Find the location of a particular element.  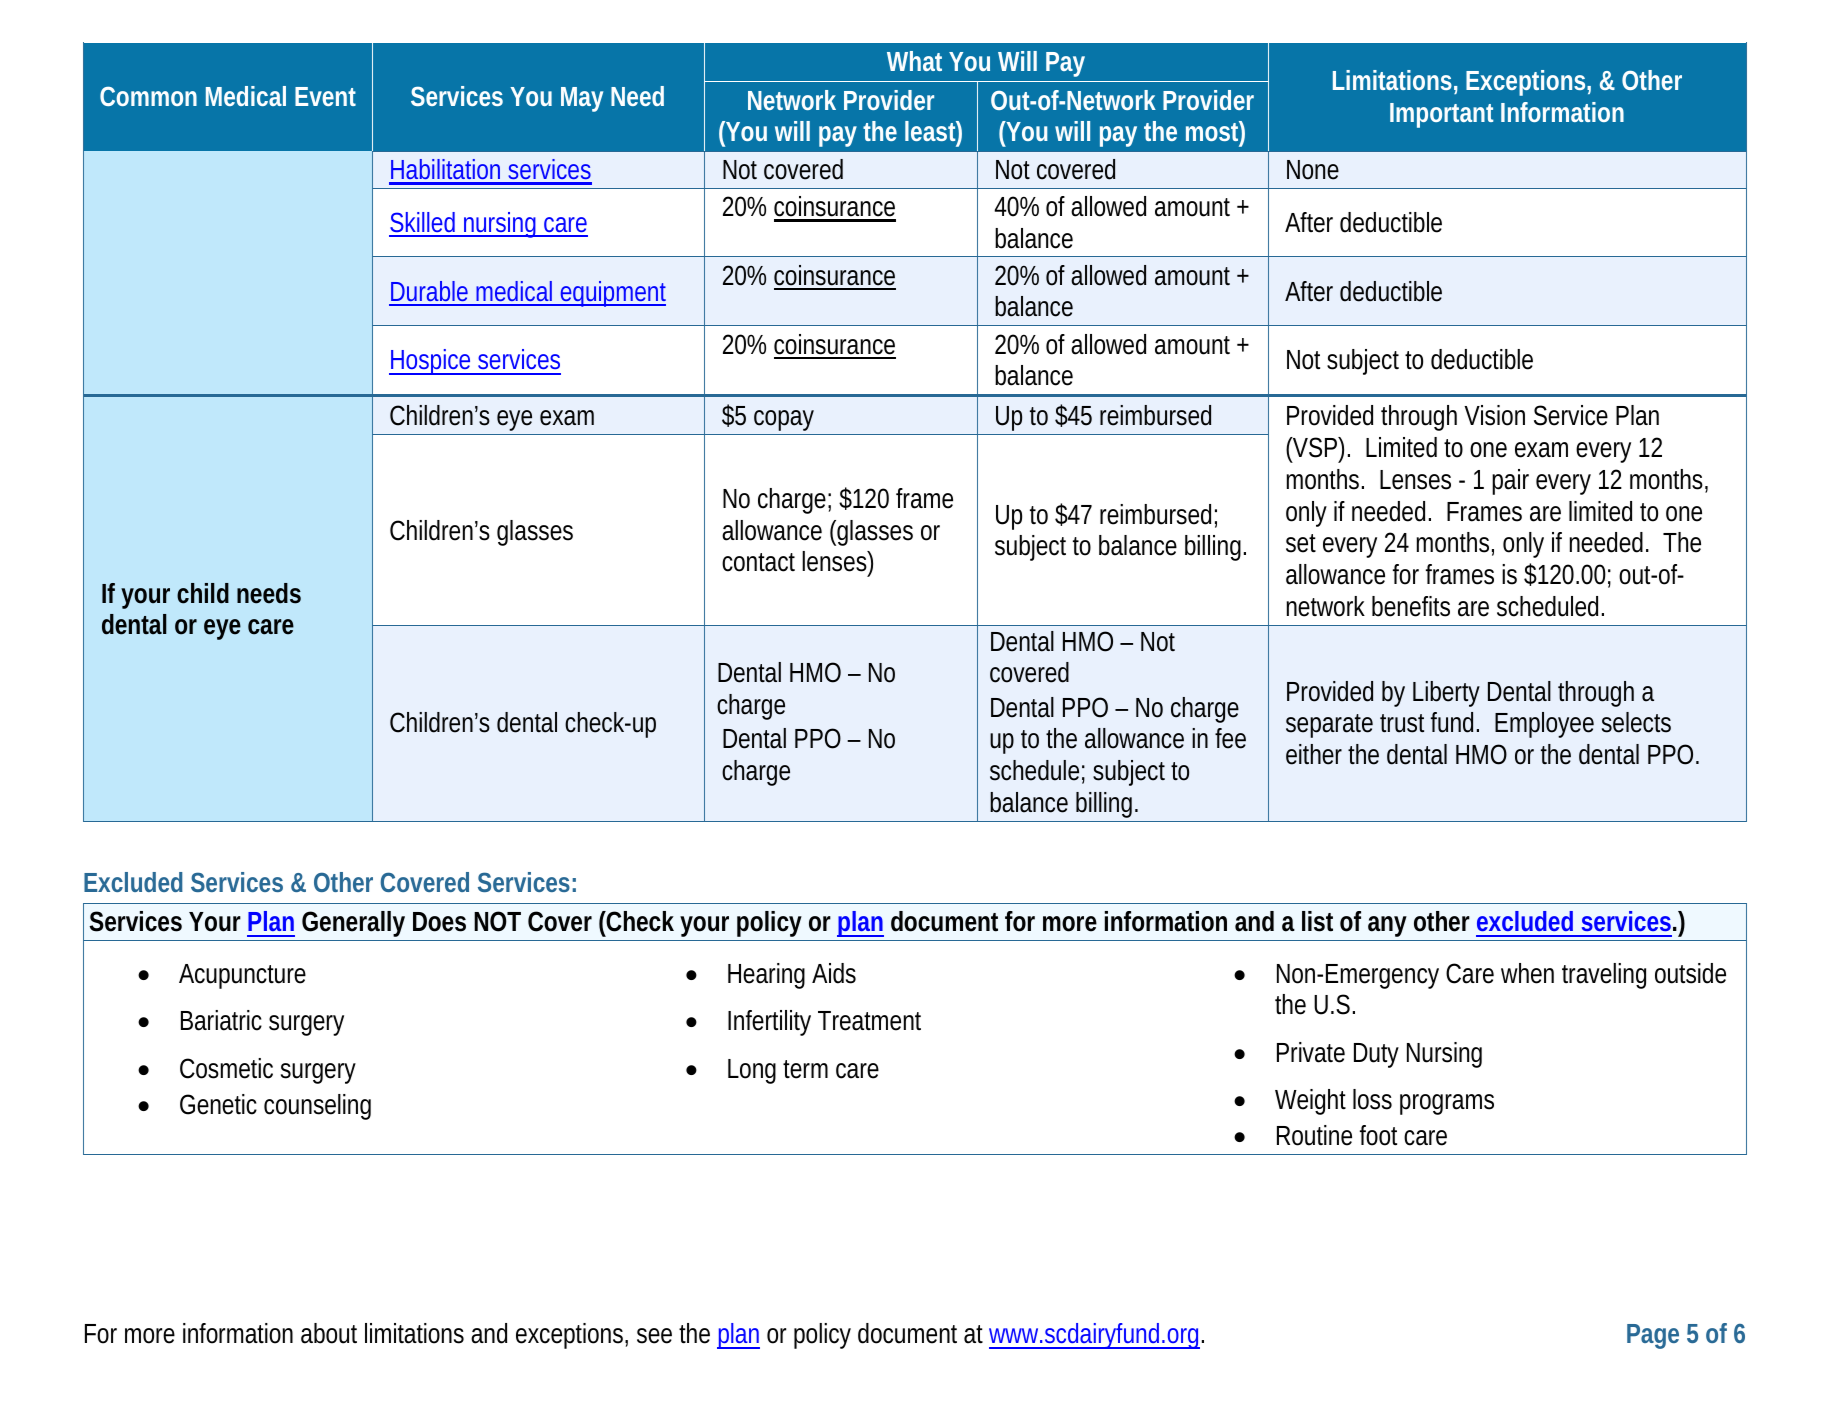

Event is located at coordinates (325, 96).
